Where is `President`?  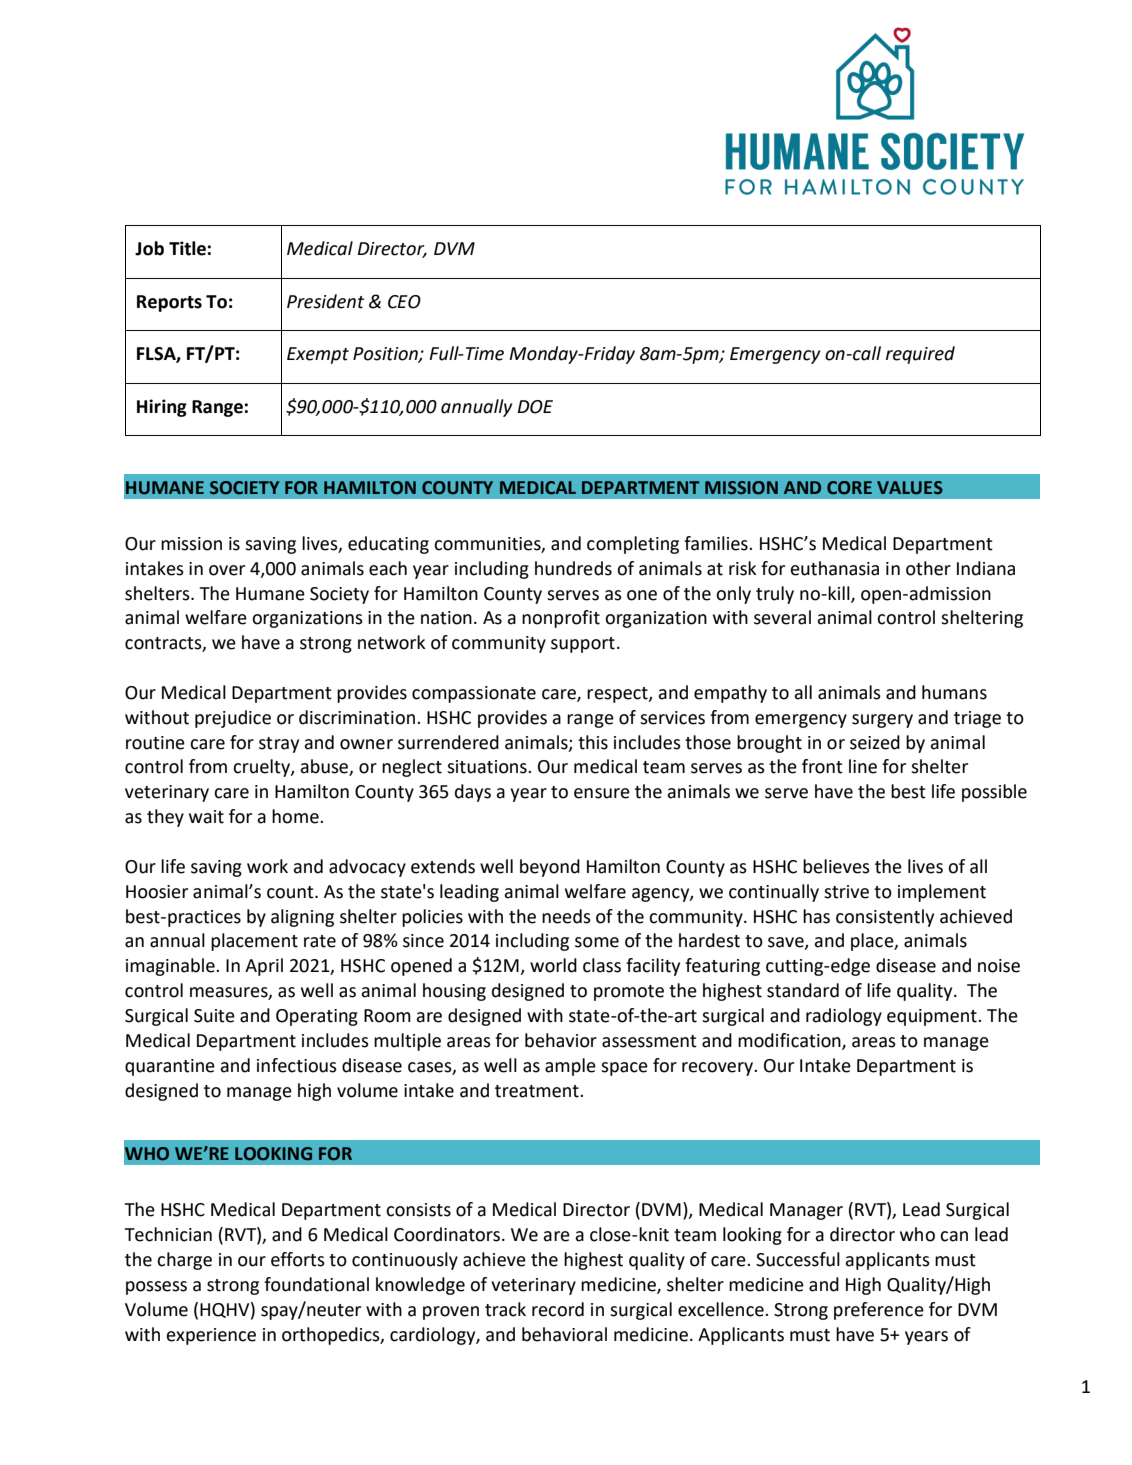
President is located at coordinates (325, 301).
